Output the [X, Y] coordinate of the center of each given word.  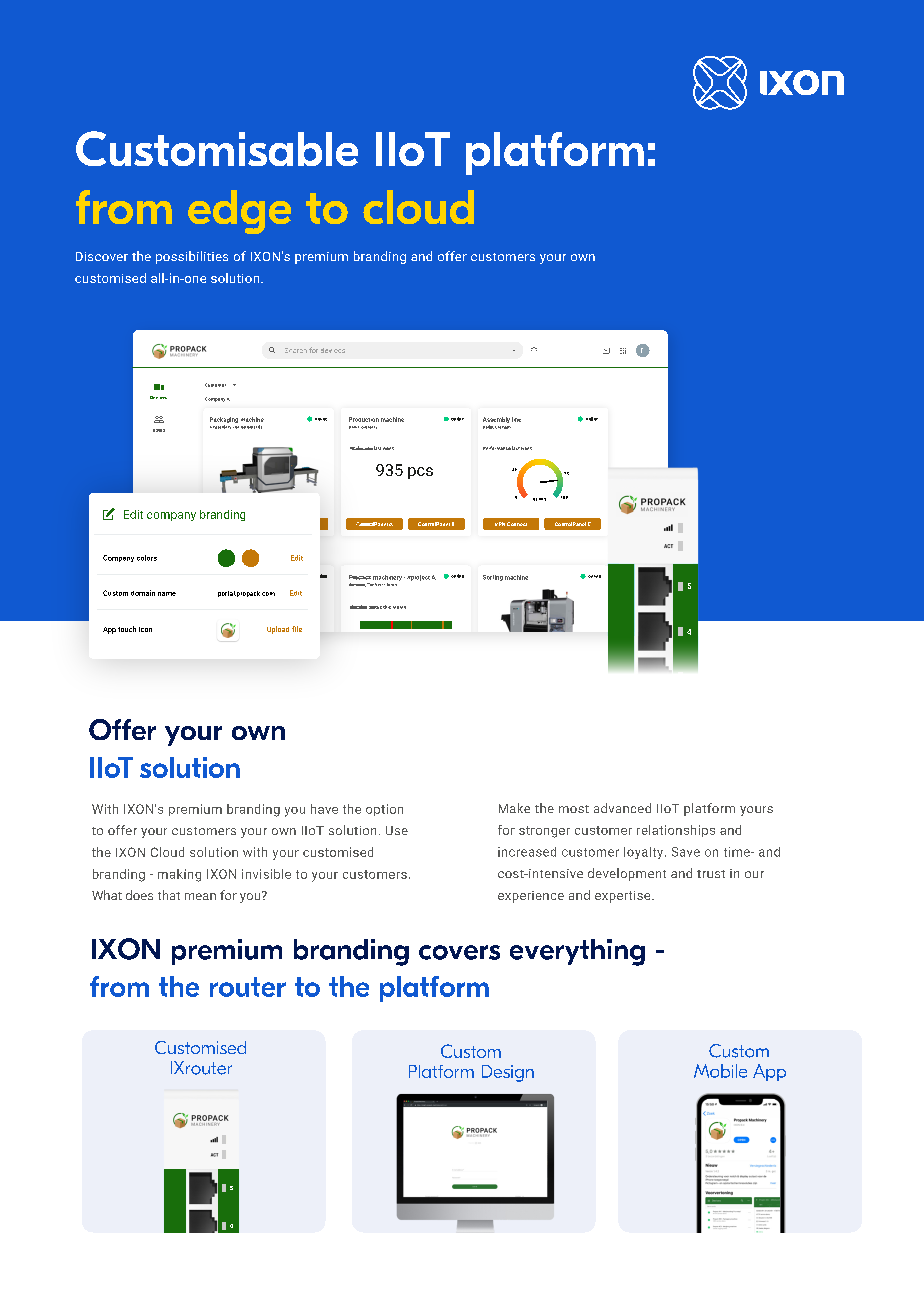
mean [200, 896]
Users [159, 430]
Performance [497, 448]
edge [239, 212]
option [384, 810]
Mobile [720, 1071]
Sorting [493, 578]
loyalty [645, 853]
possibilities [192, 257]
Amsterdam [220, 427]
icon [145, 629]
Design [508, 1073]
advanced [622, 808]
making [179, 875]
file [297, 629]
